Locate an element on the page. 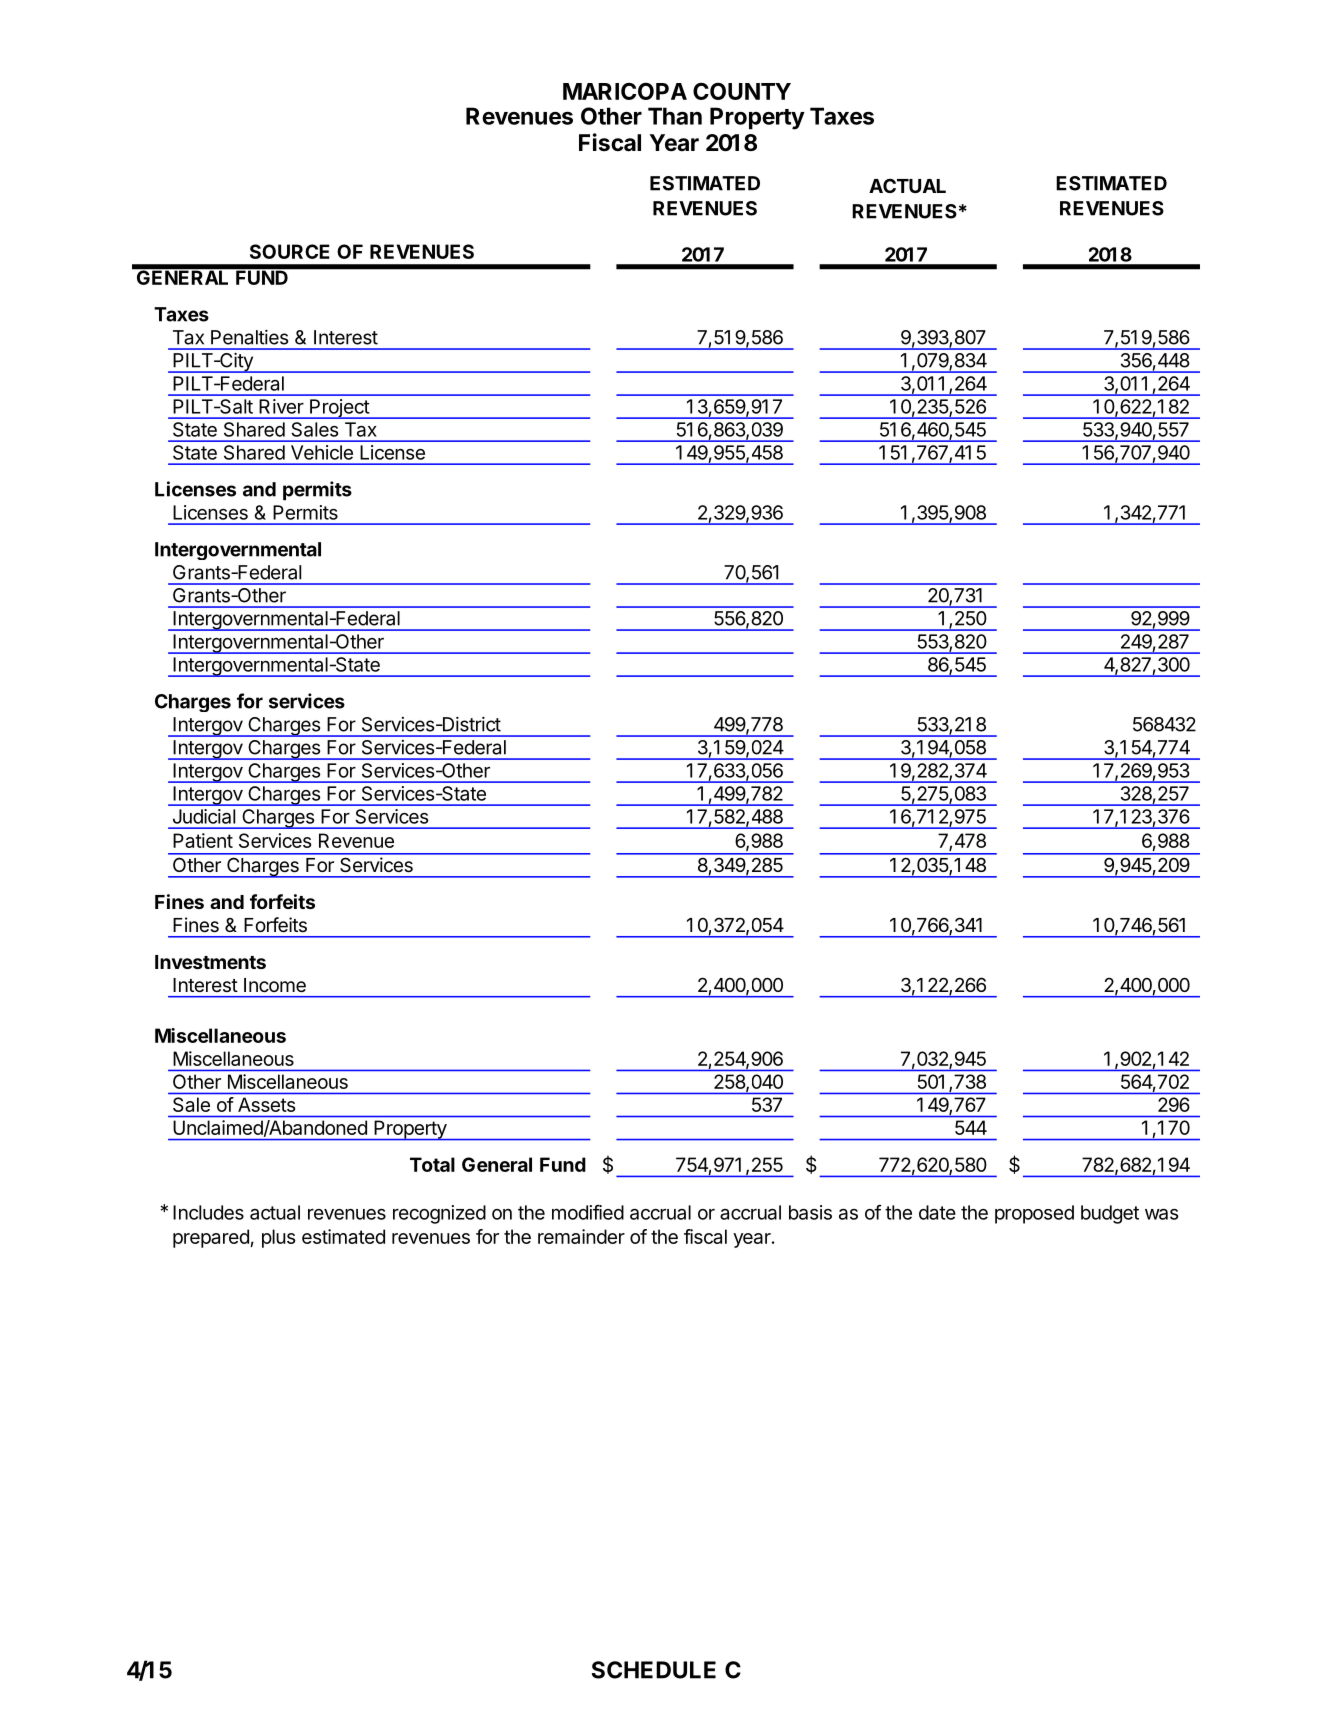 The height and width of the page is (1727, 1334). COUNTY is located at coordinates (742, 91).
